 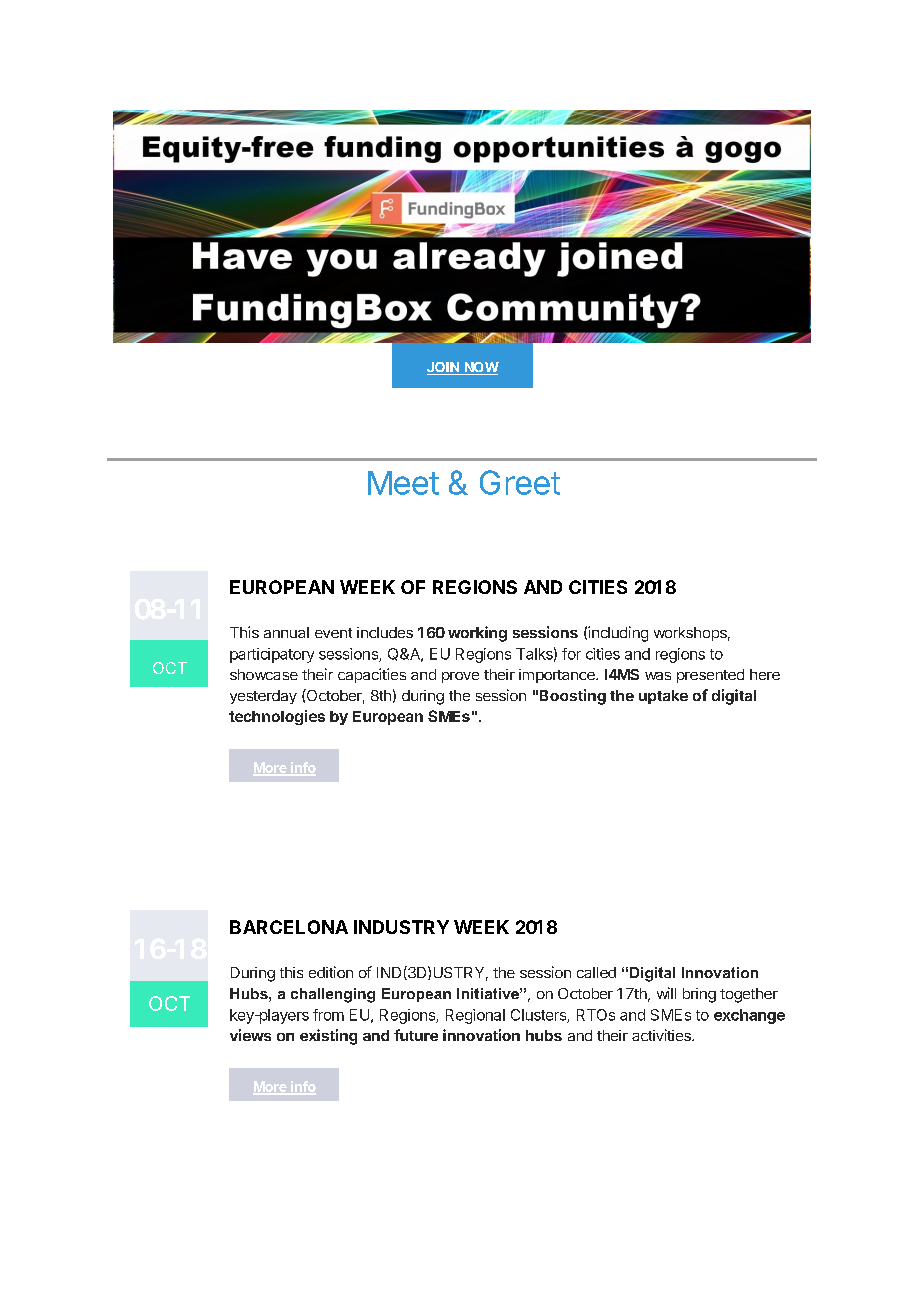 What do you see at coordinates (328, 1015) in the screenshot?
I see `from` at bounding box center [328, 1015].
